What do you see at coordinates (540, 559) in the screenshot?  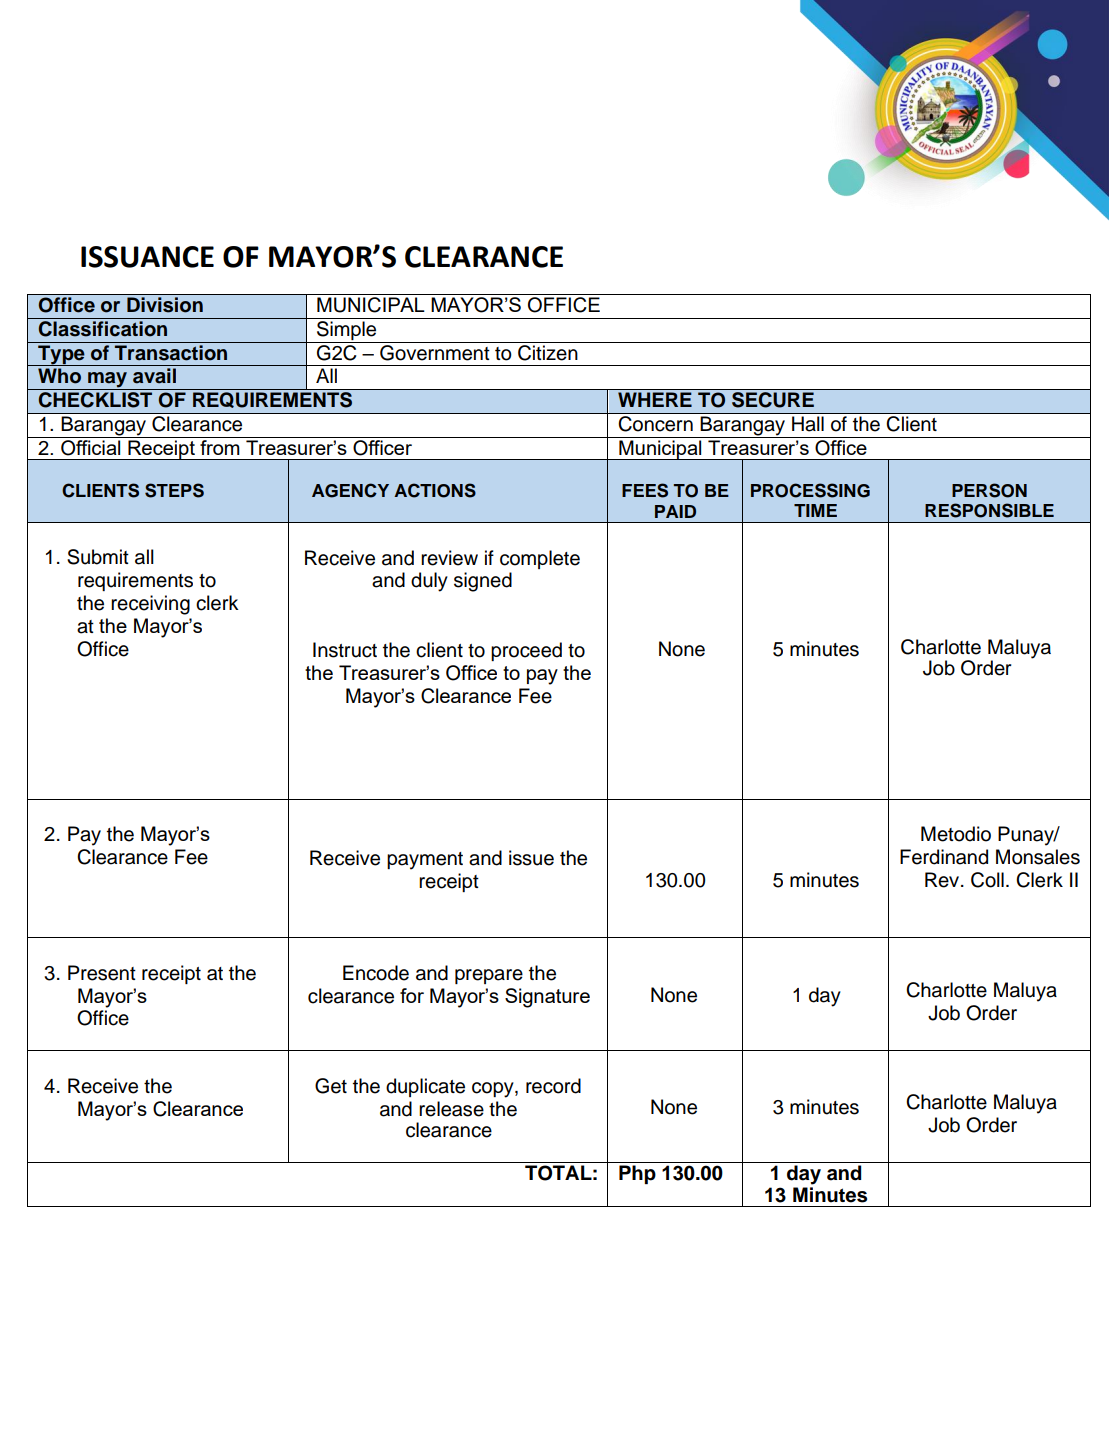 I see `complete` at bounding box center [540, 559].
